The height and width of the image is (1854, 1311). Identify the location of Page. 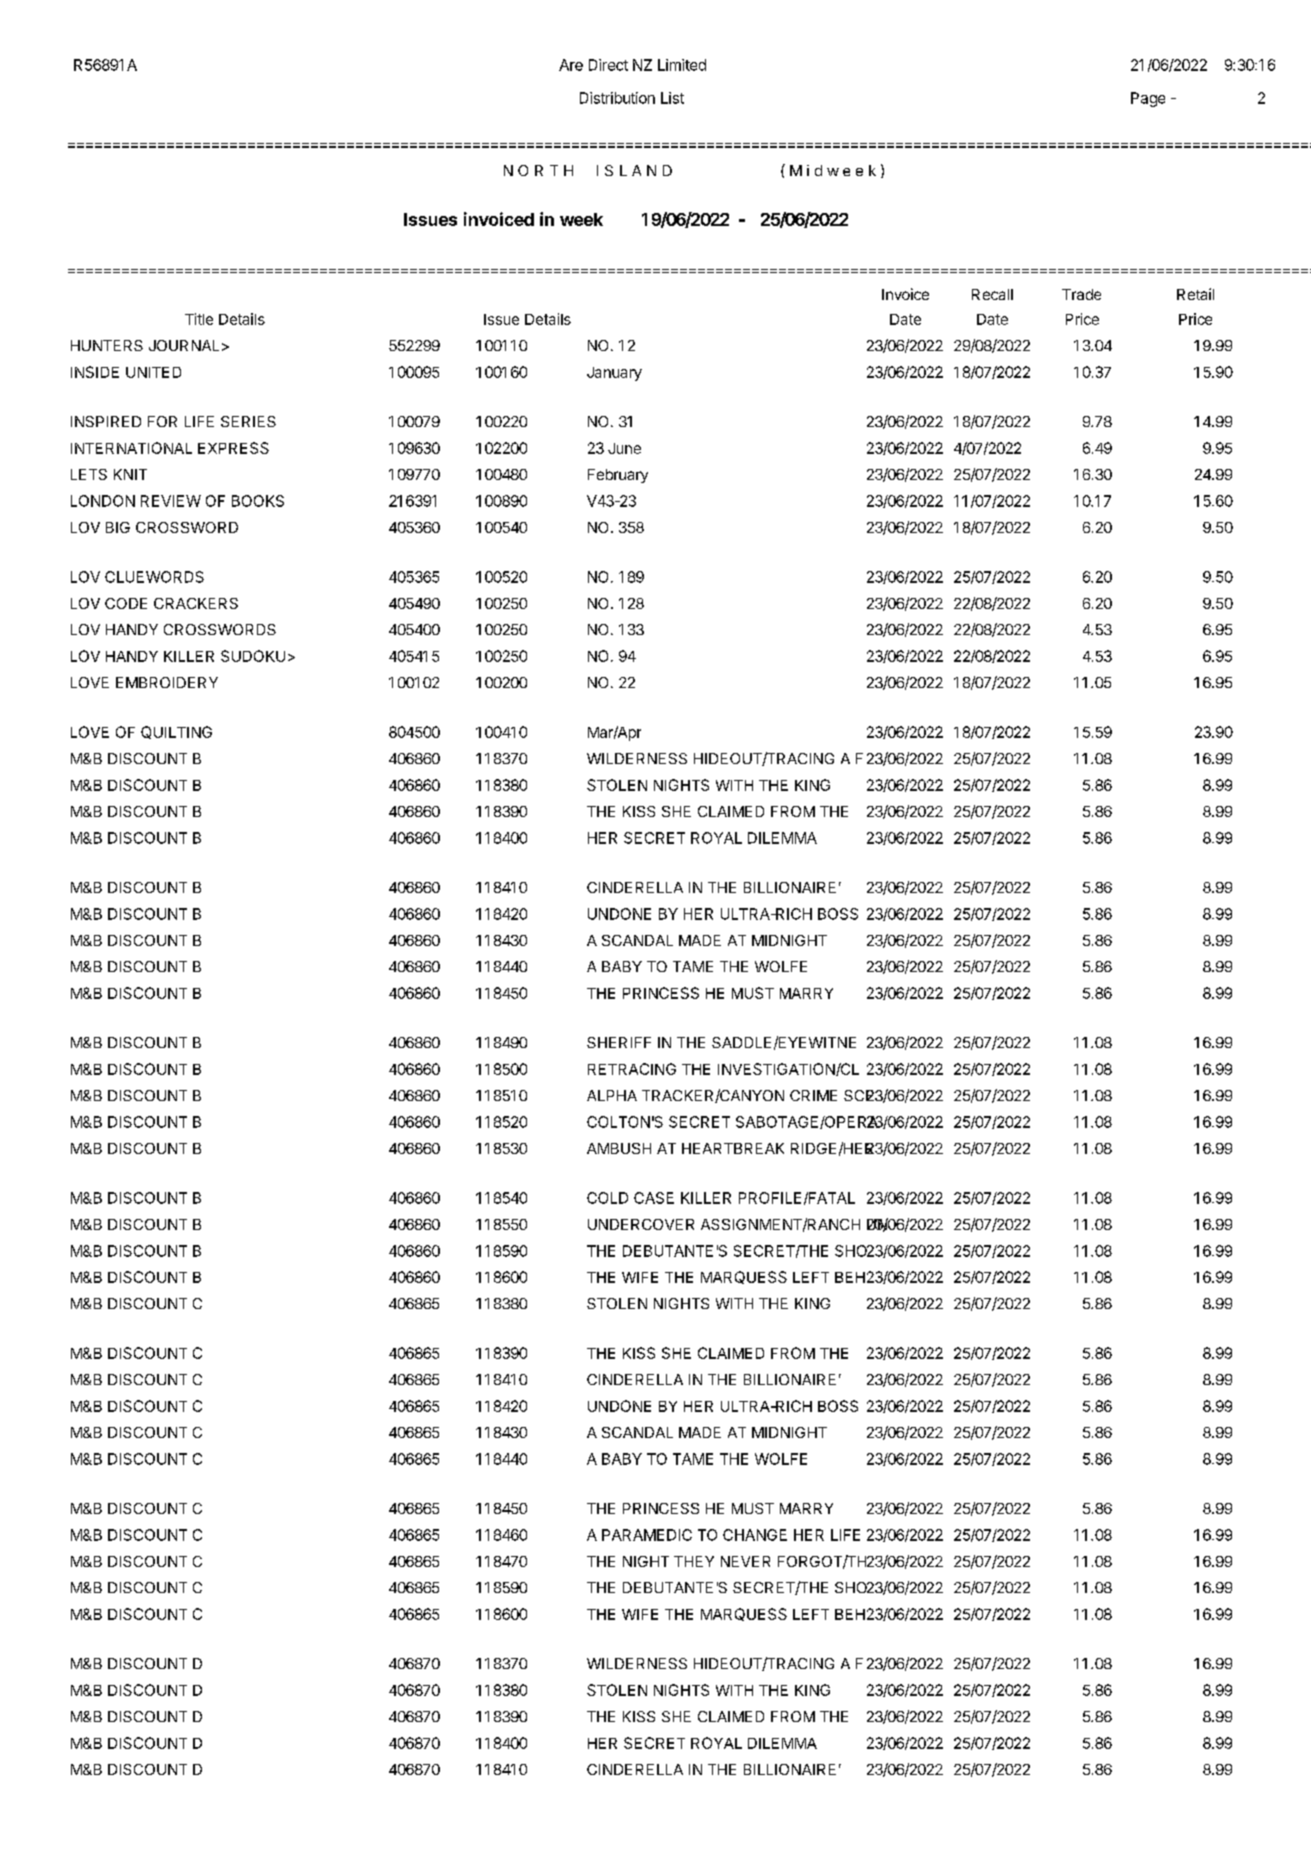
(1148, 99).
